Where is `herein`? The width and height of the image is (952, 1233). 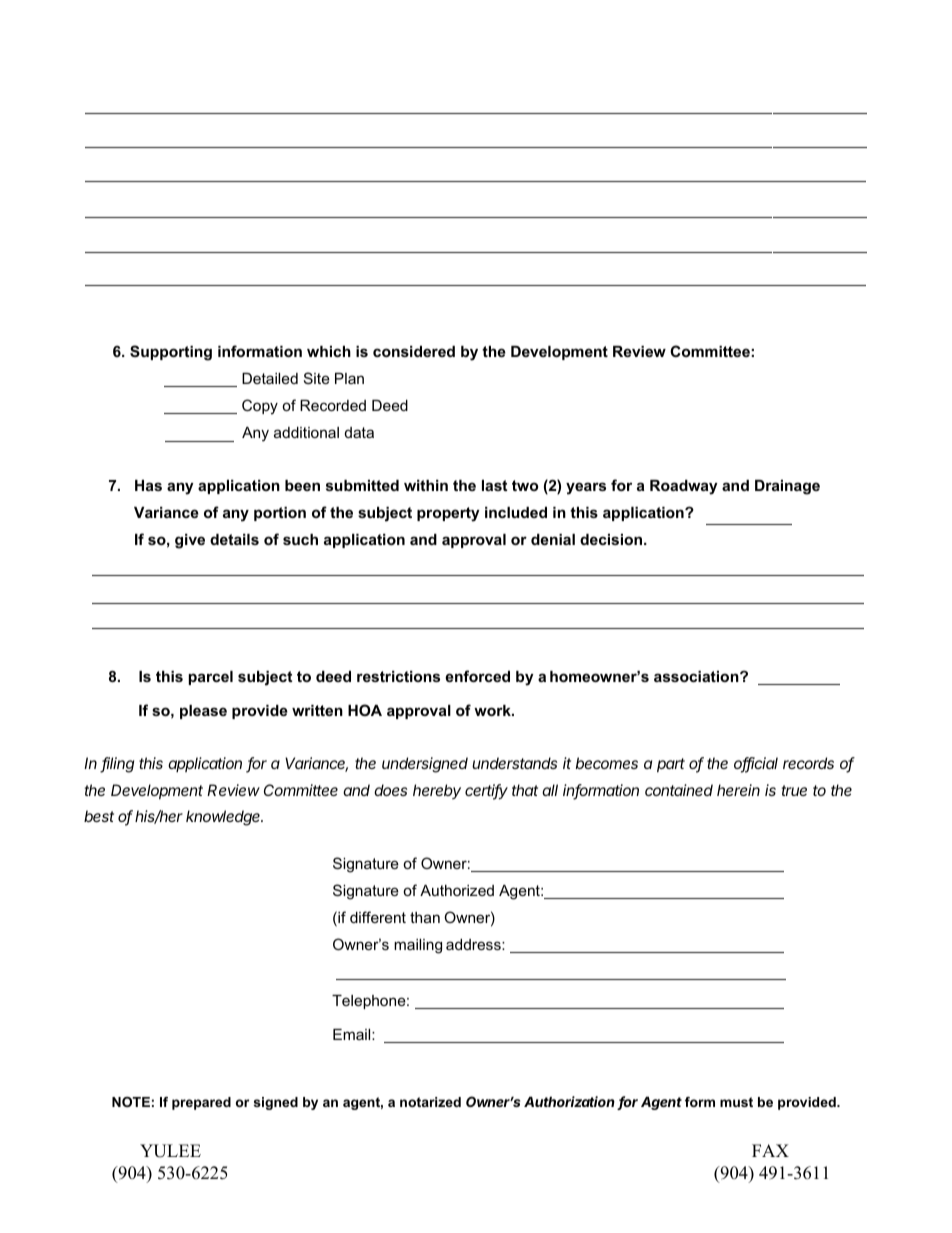
herein is located at coordinates (738, 790).
